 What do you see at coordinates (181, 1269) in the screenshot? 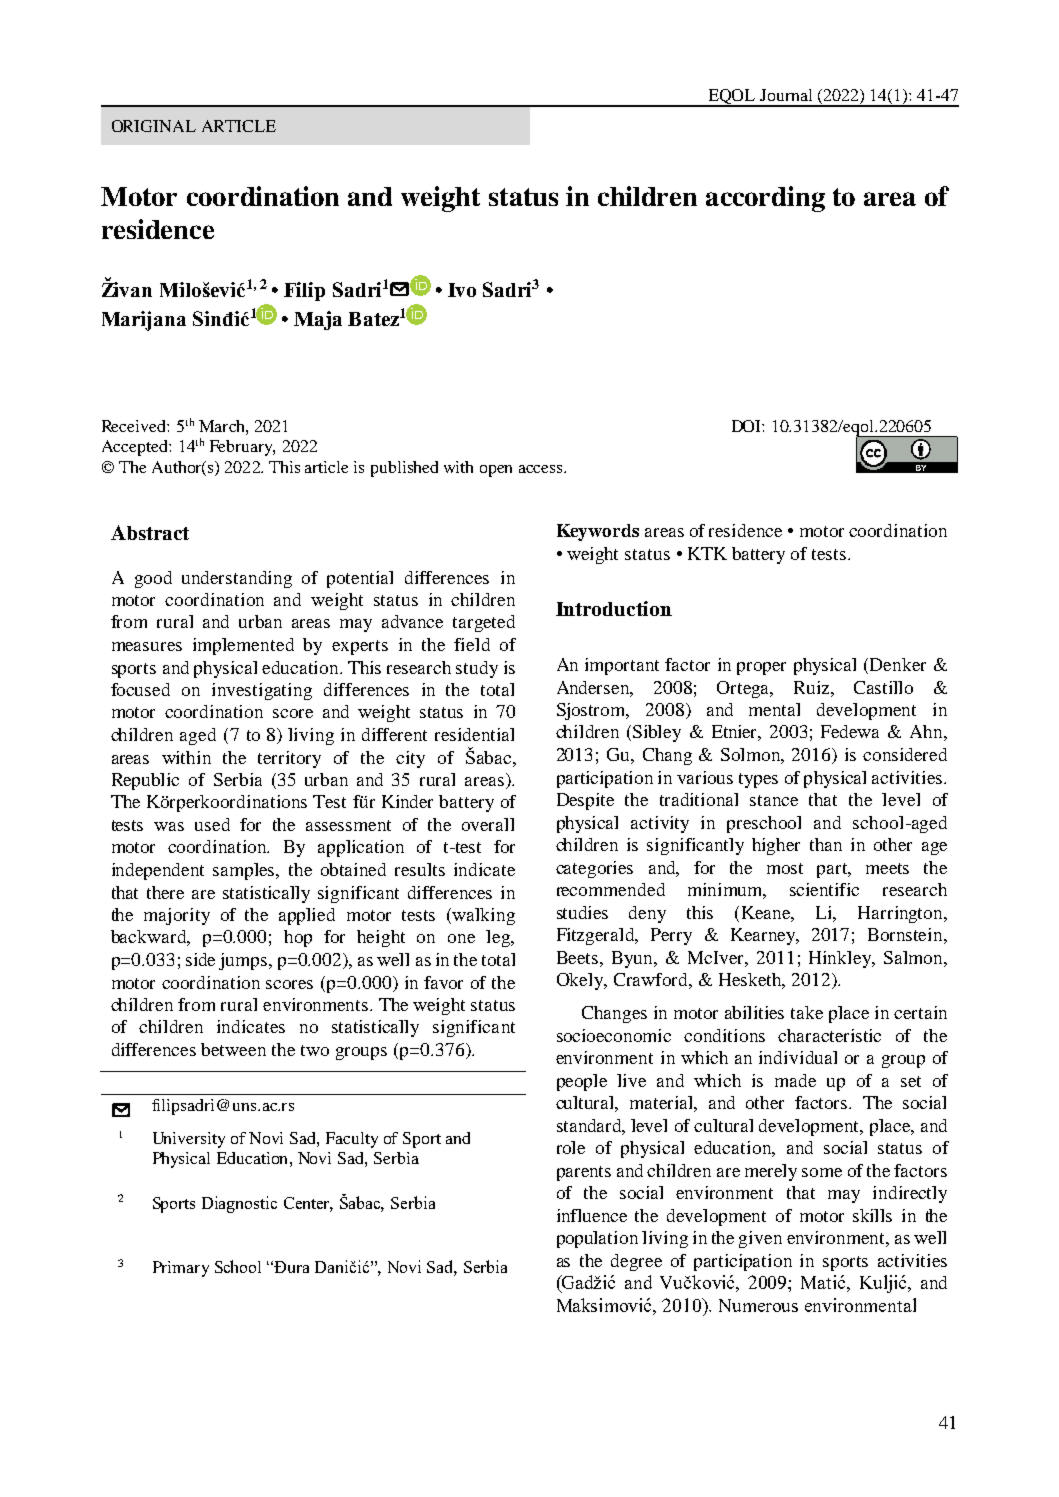
I see `Primary` at bounding box center [181, 1269].
